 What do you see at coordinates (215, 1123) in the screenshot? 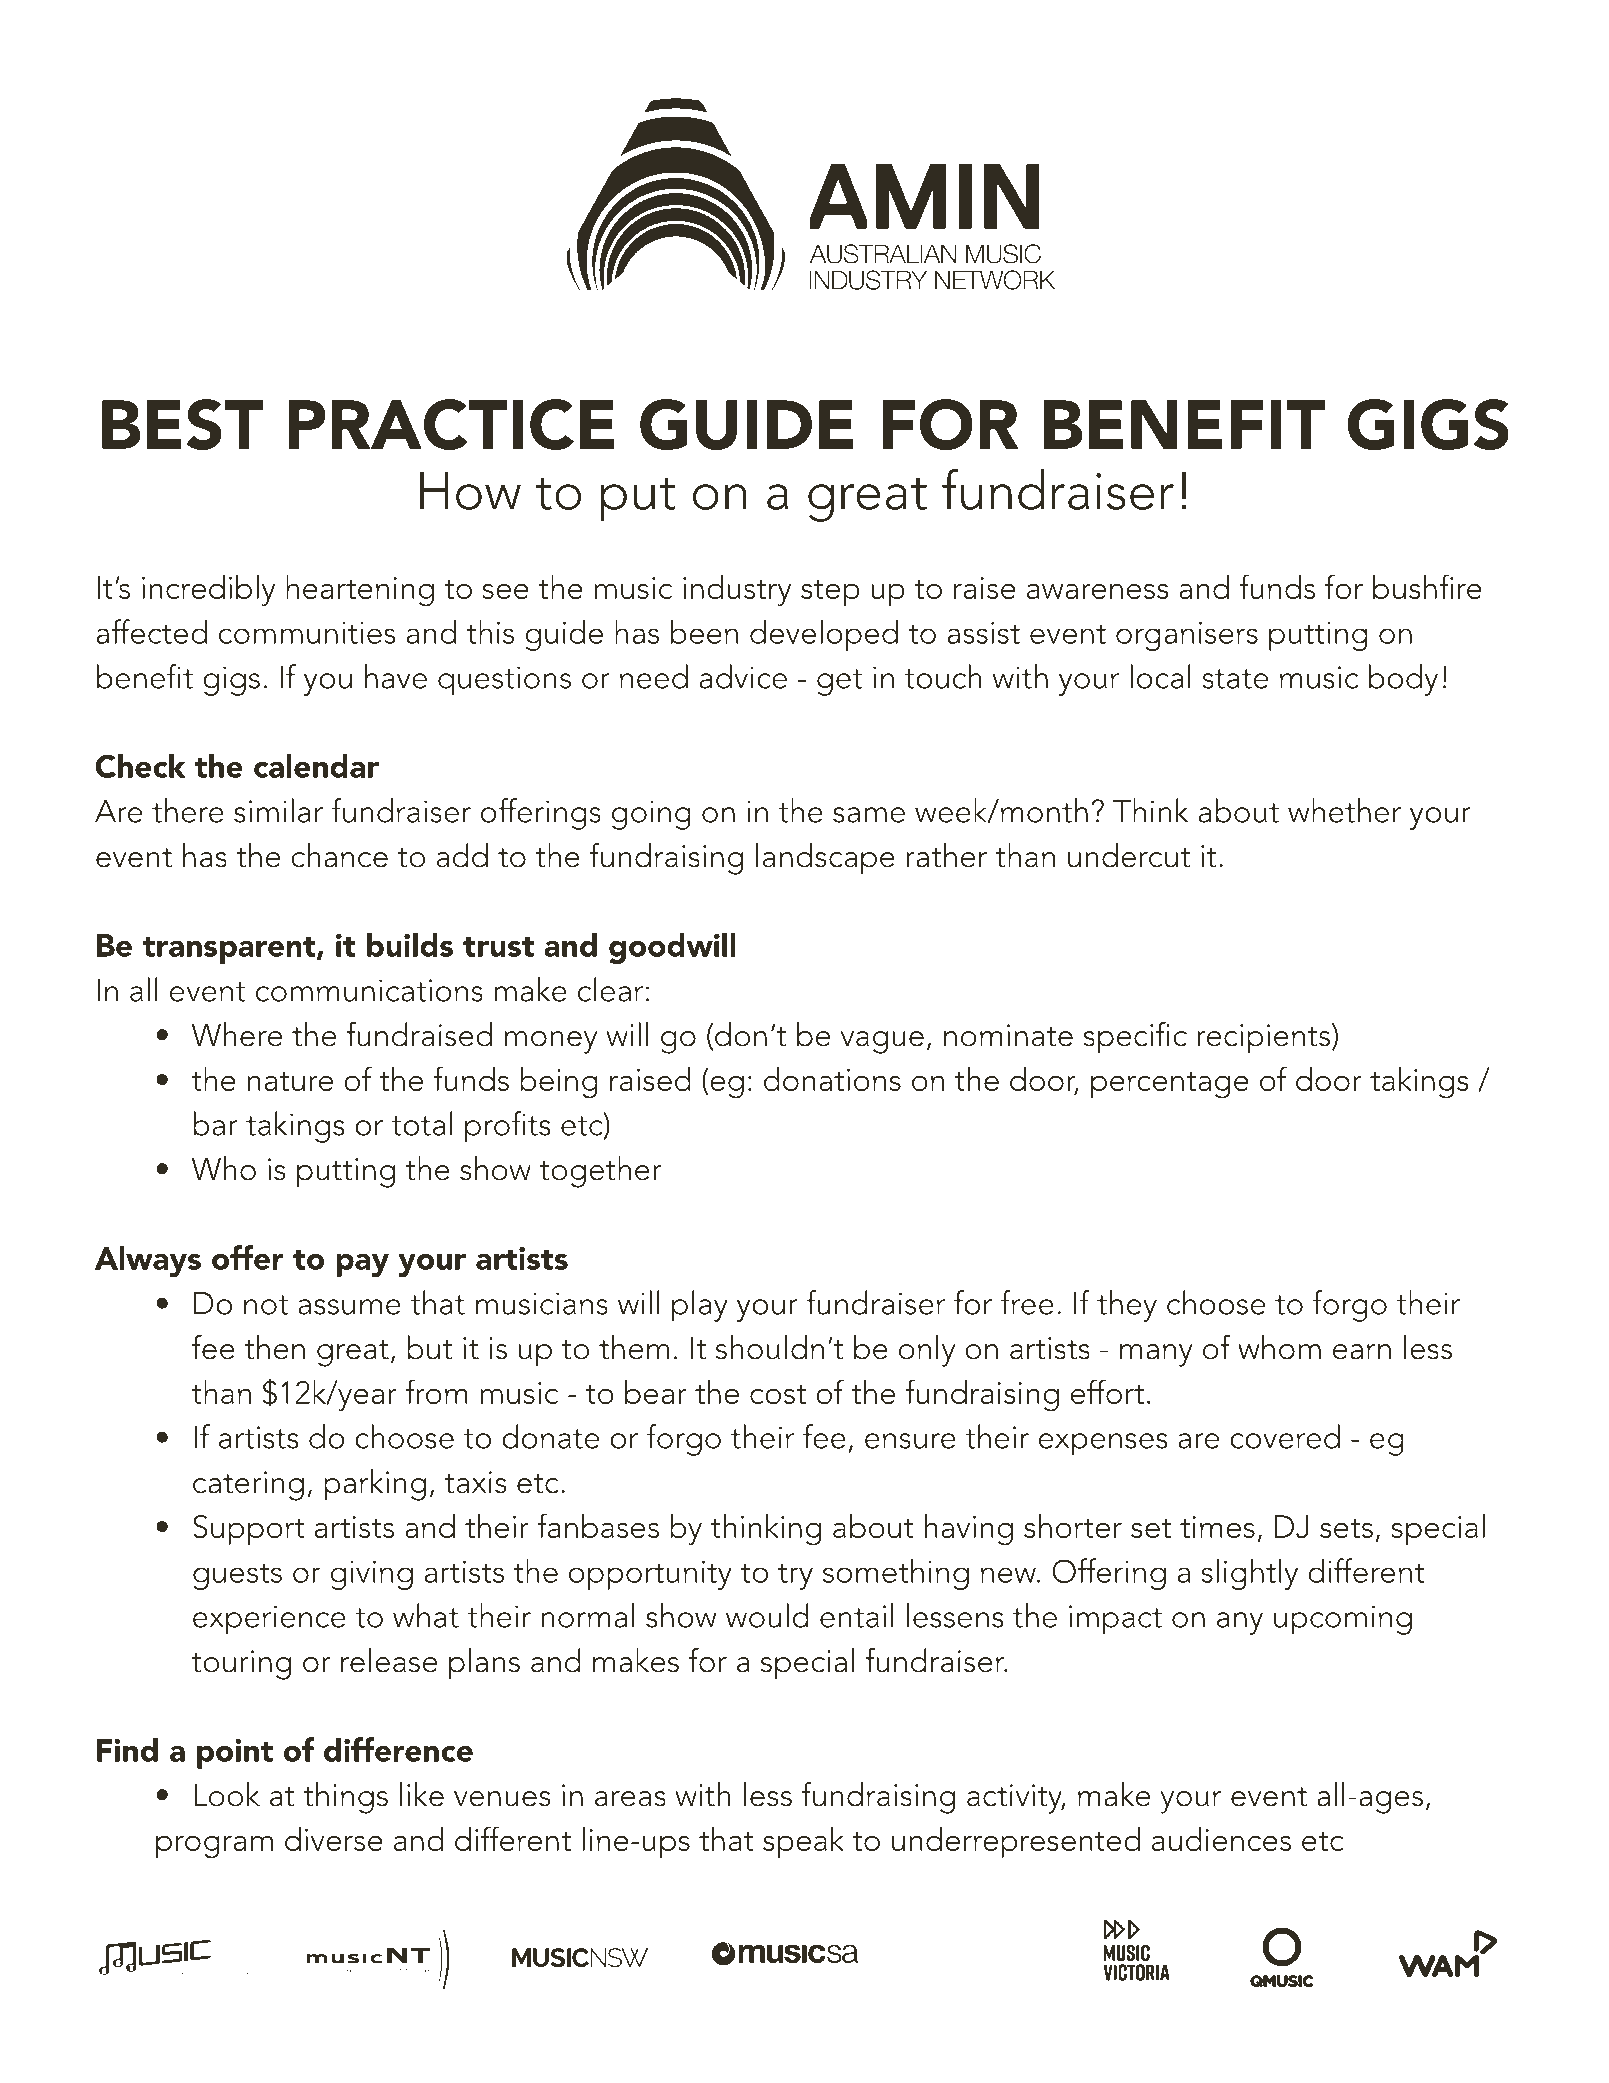
I see `bar` at bounding box center [215, 1123].
